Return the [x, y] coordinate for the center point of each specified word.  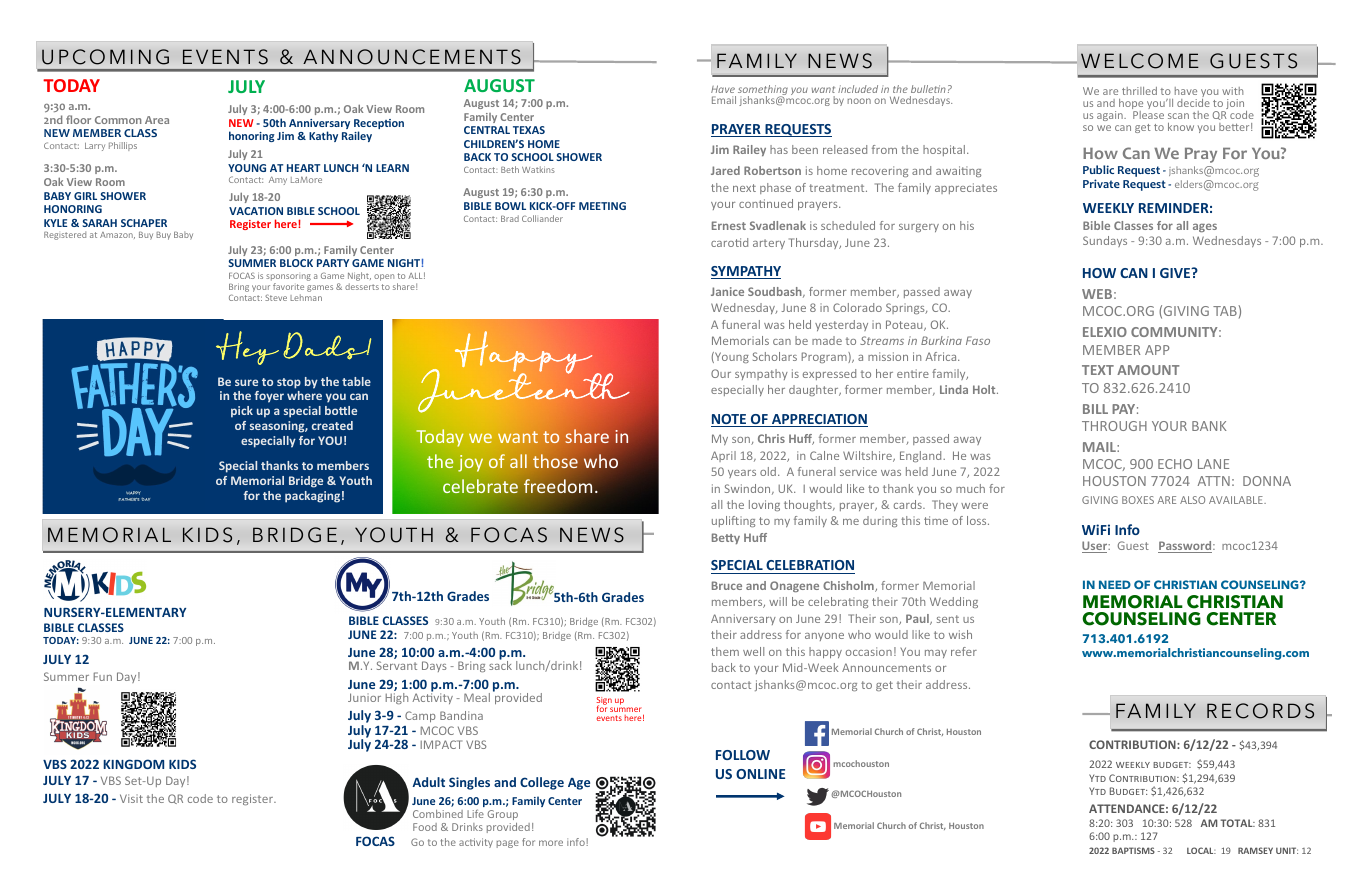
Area [157, 120]
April [723, 456]
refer [964, 651]
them [725, 651]
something [763, 91]
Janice [727, 291]
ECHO [1175, 464]
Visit [131, 798]
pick [242, 412]
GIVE [1176, 272]
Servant [397, 665]
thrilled [1139, 91]
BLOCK [296, 263]
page [508, 844]
